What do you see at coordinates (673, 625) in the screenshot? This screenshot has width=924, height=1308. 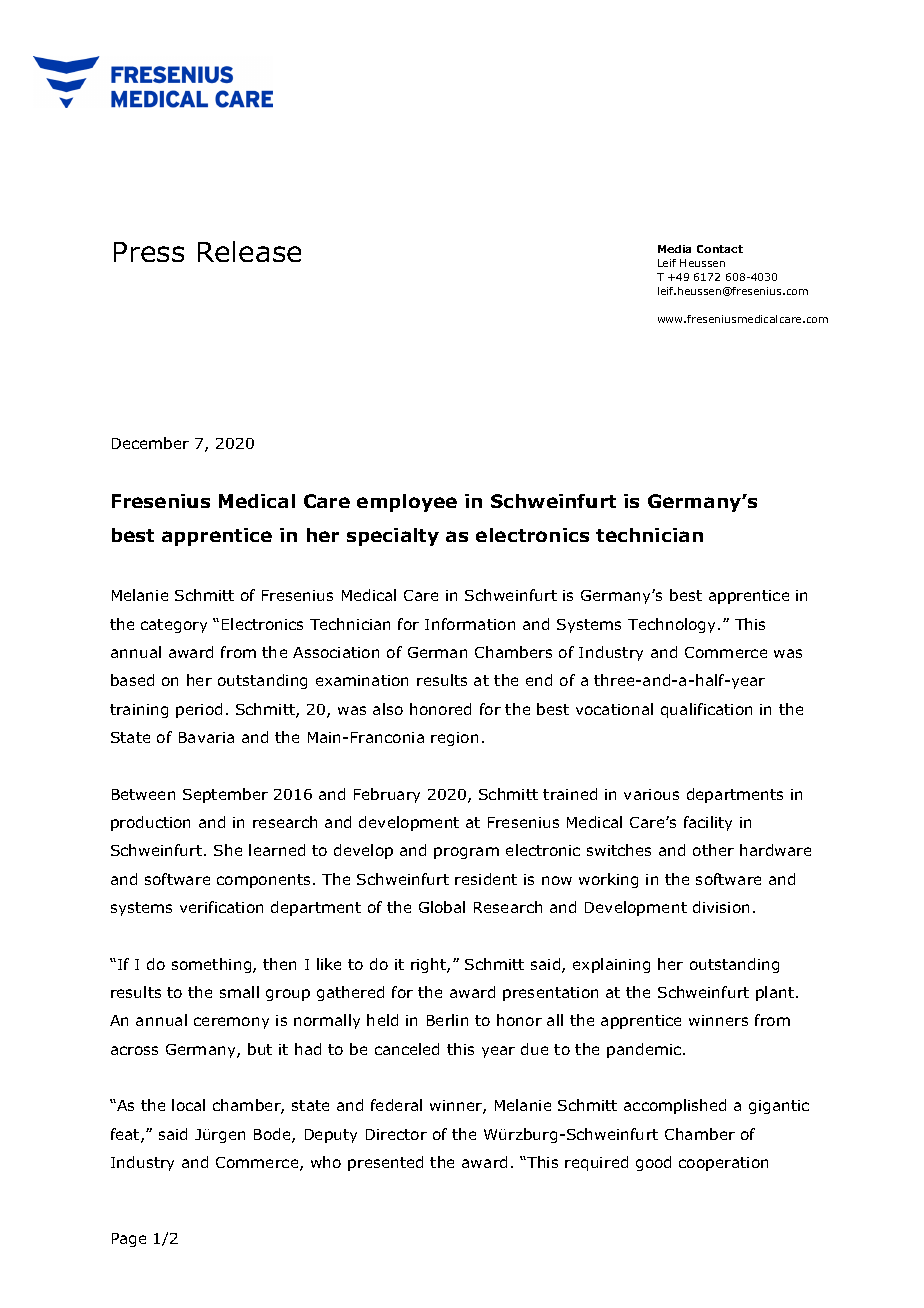 I see `Technology` at bounding box center [673, 625].
